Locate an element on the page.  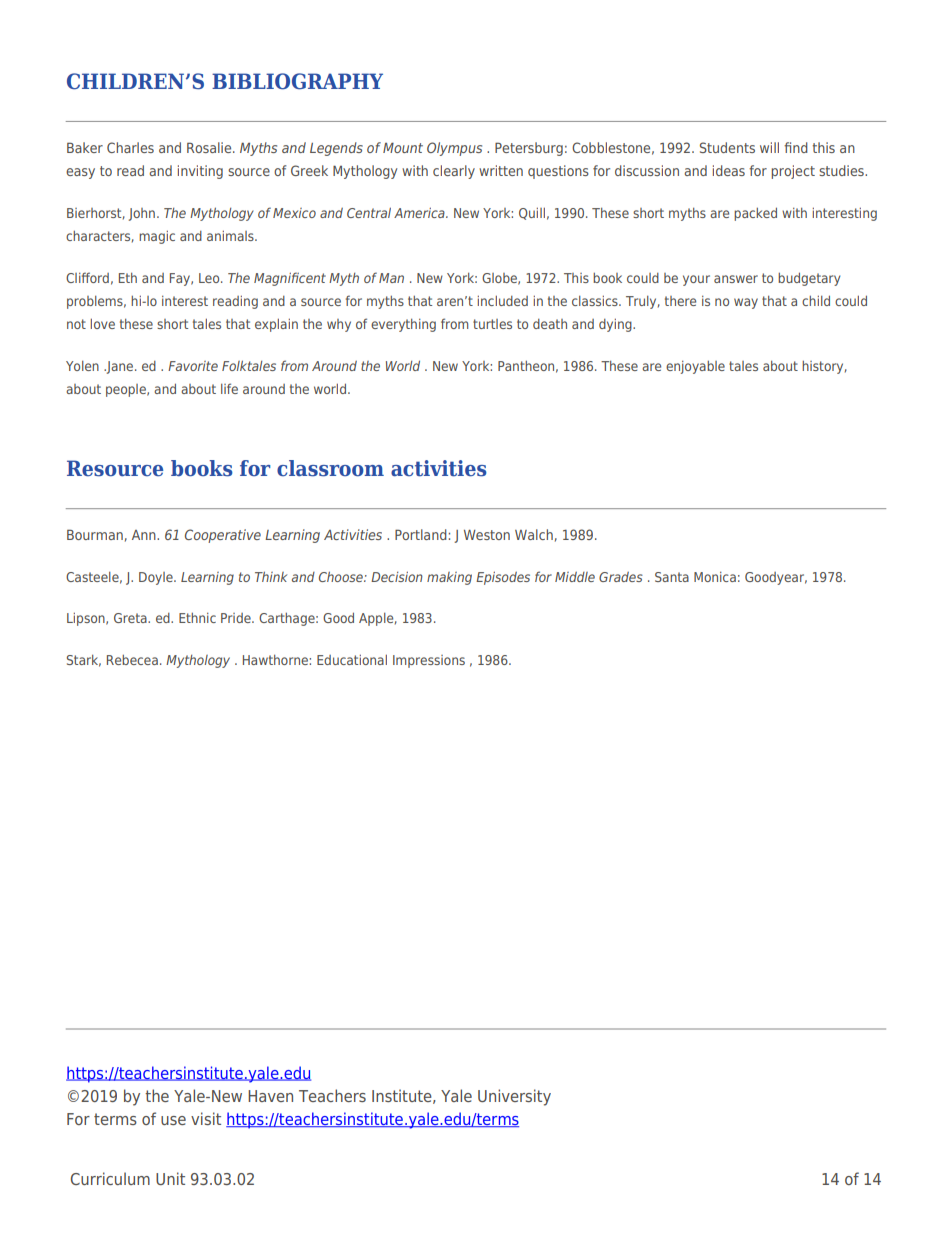
Impressions is located at coordinates (429, 661).
